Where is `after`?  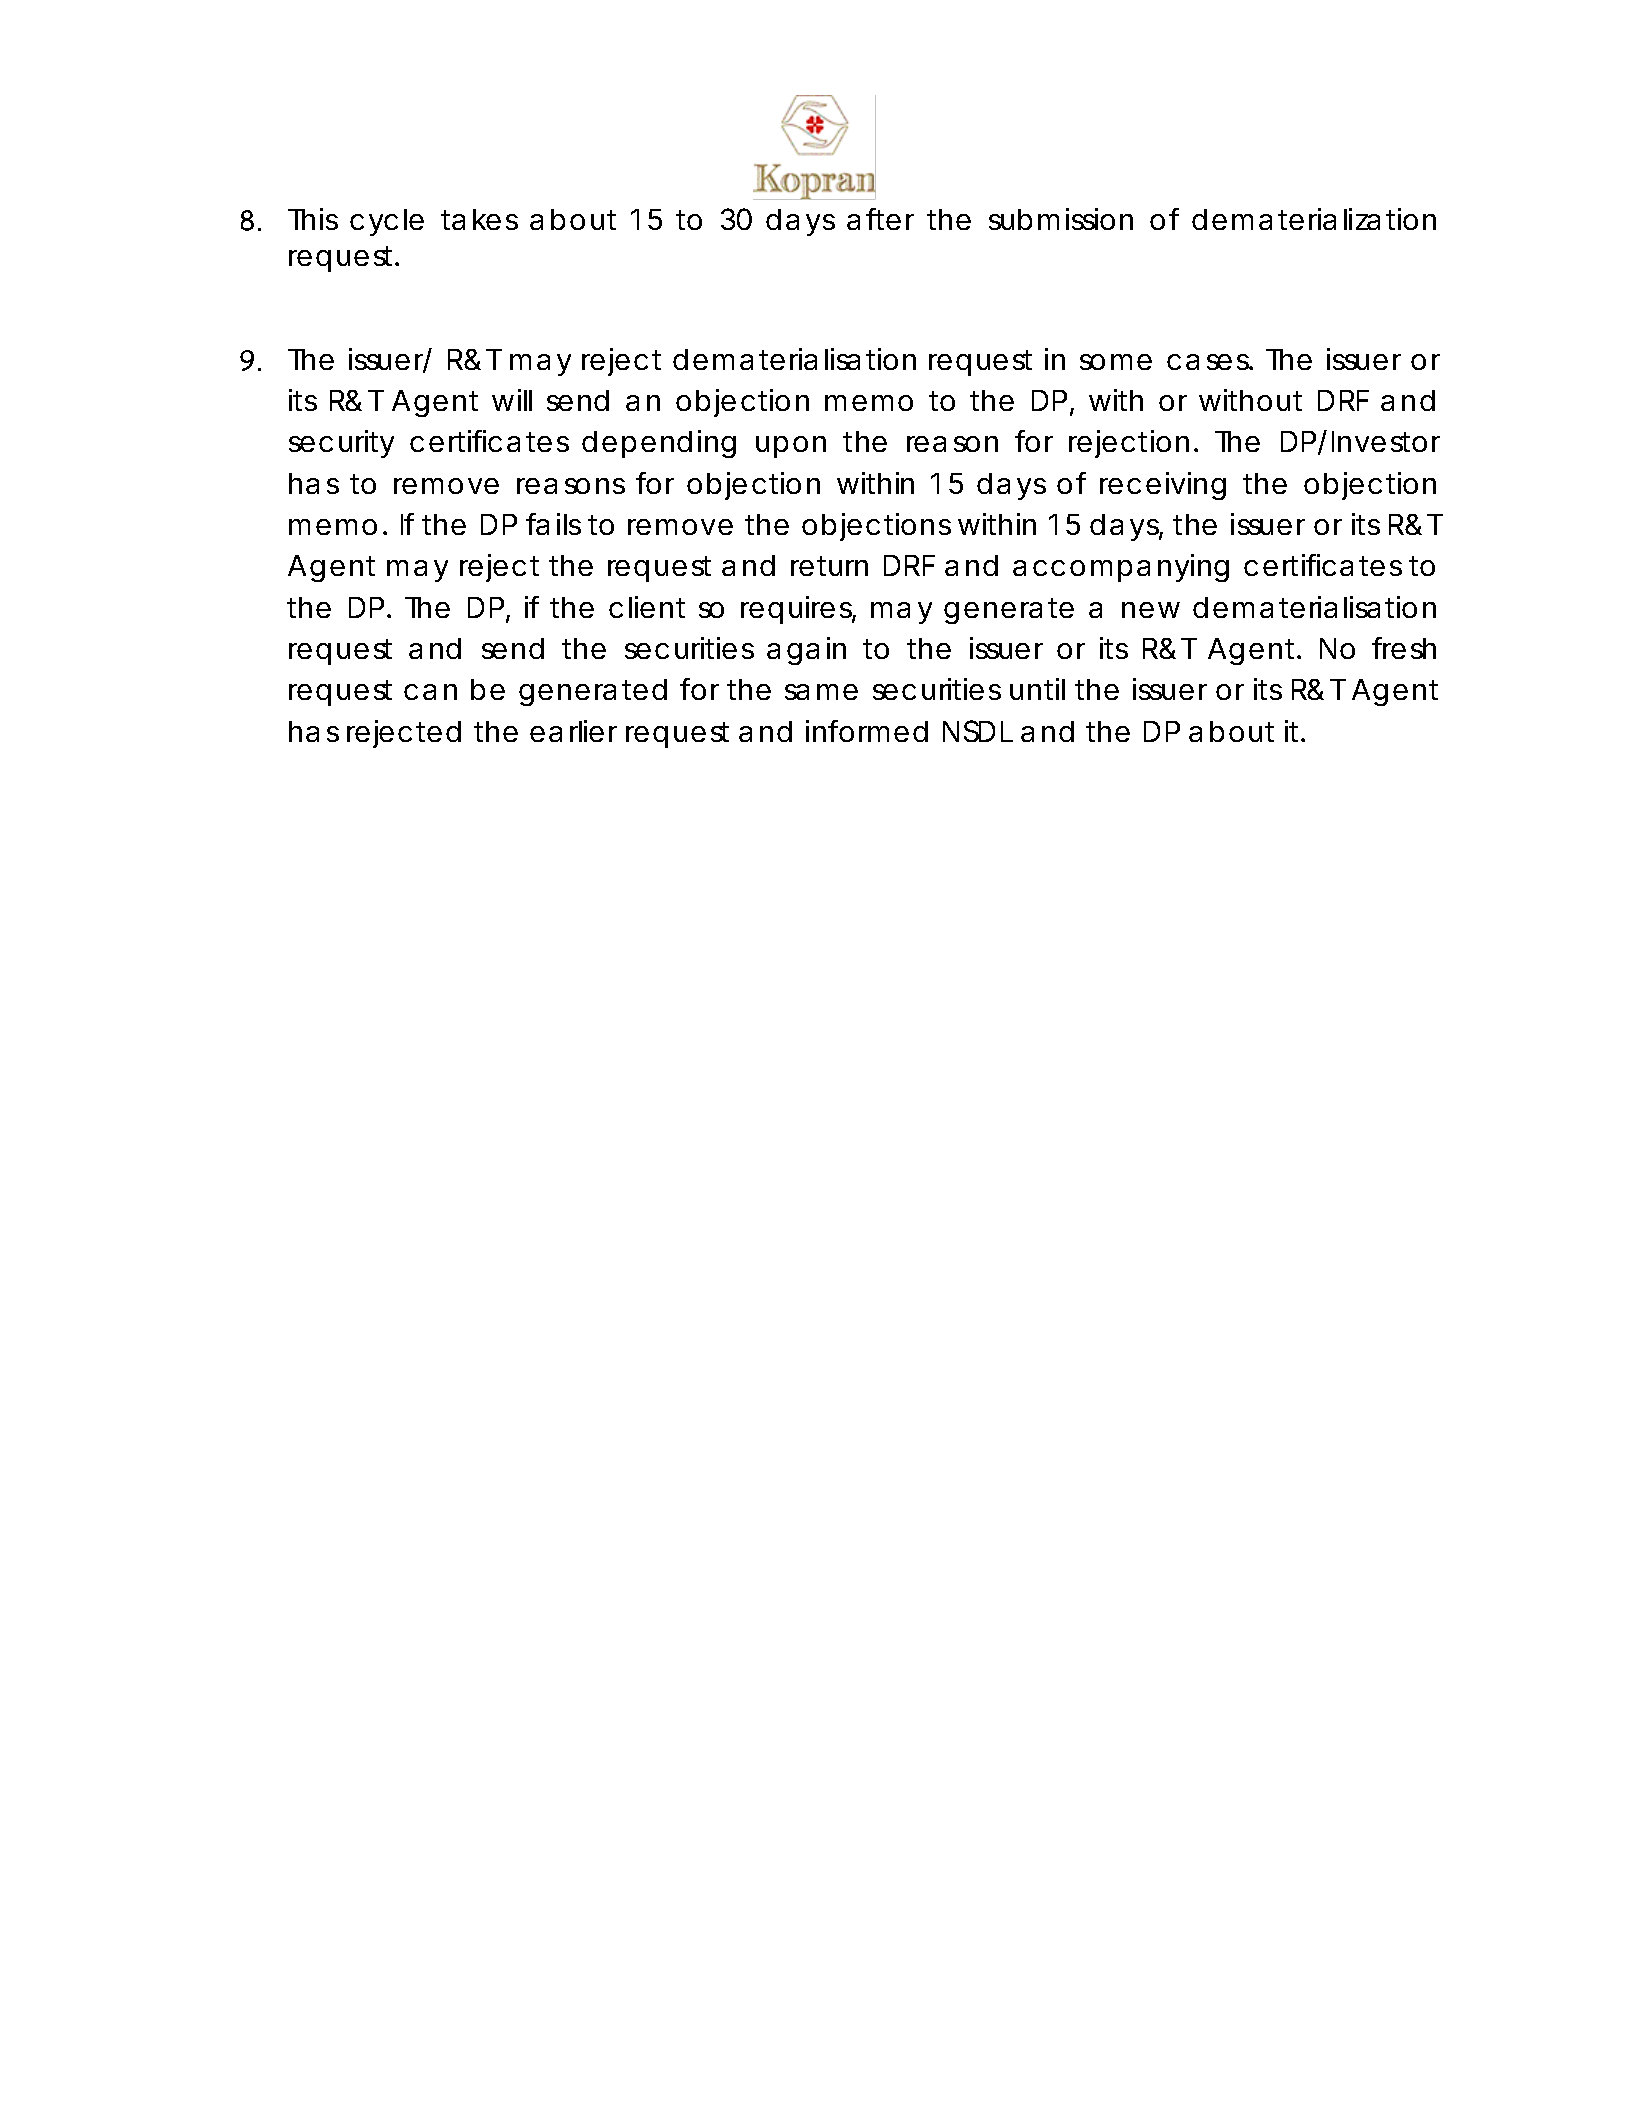
after is located at coordinates (880, 219).
